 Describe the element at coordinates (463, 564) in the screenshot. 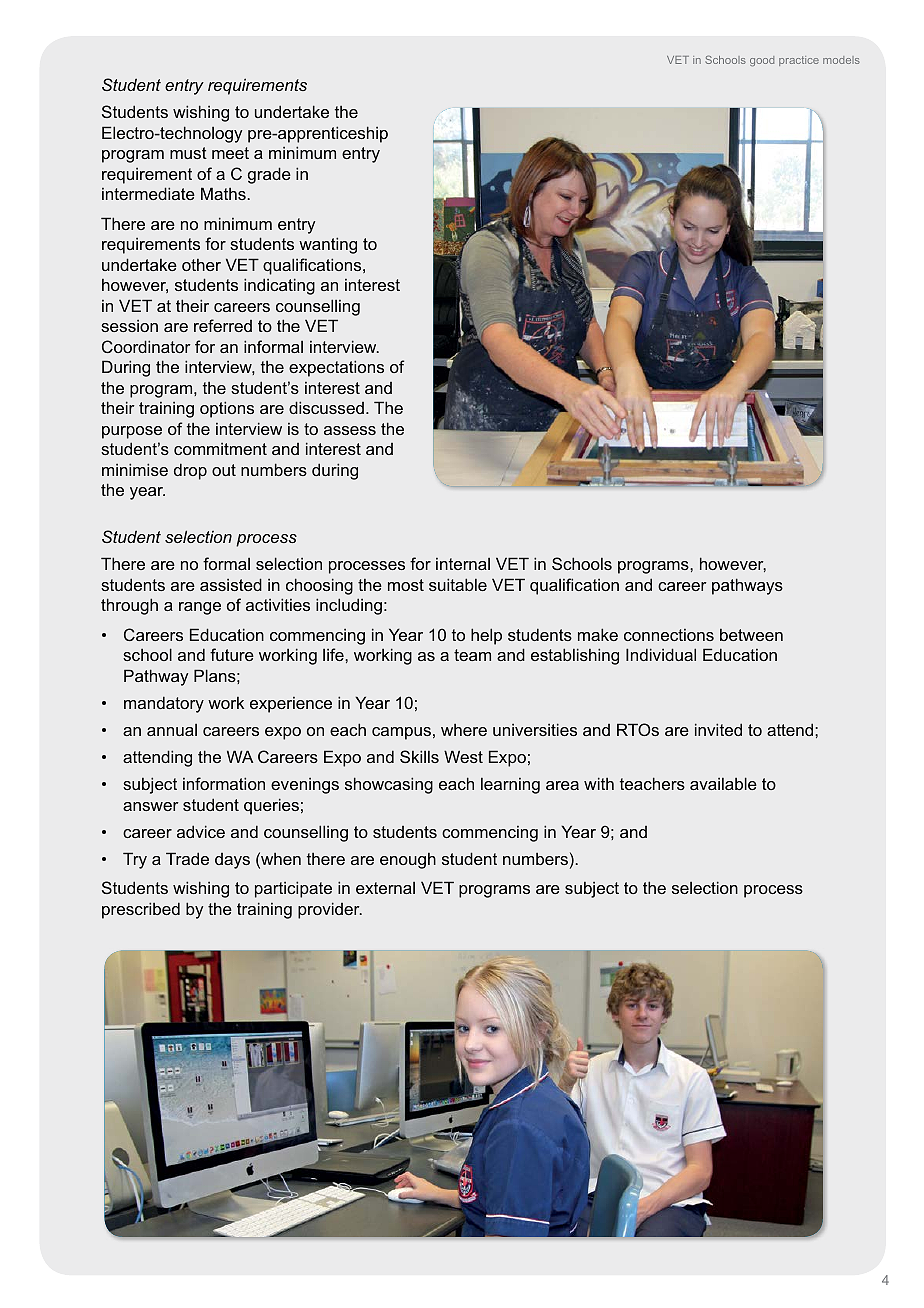

I see `internal` at that location.
